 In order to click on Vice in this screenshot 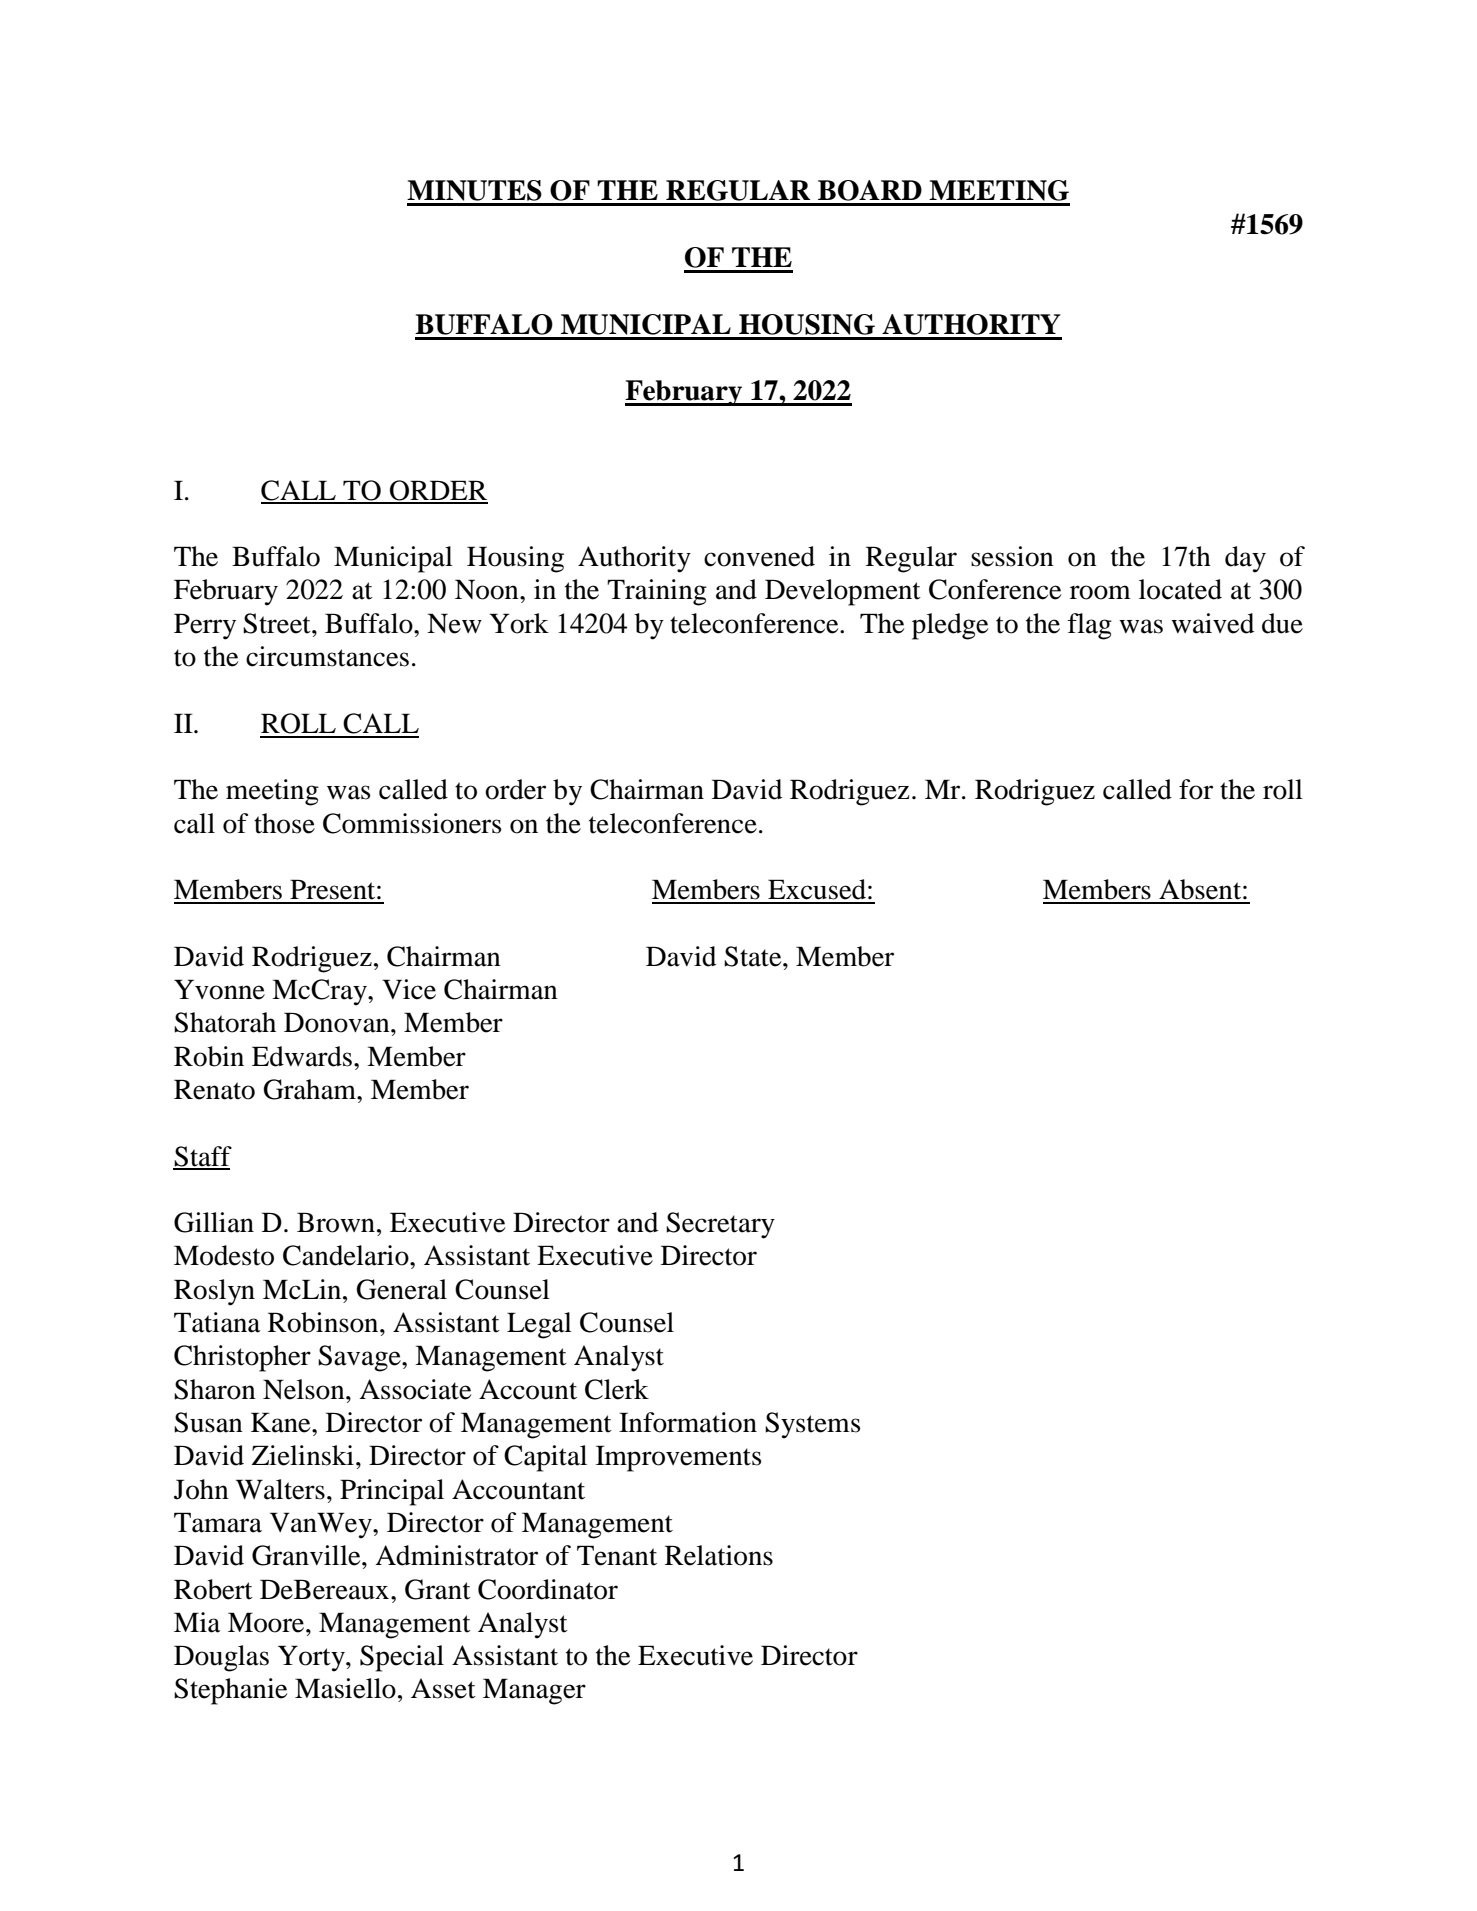, I will do `click(409, 989)`.
